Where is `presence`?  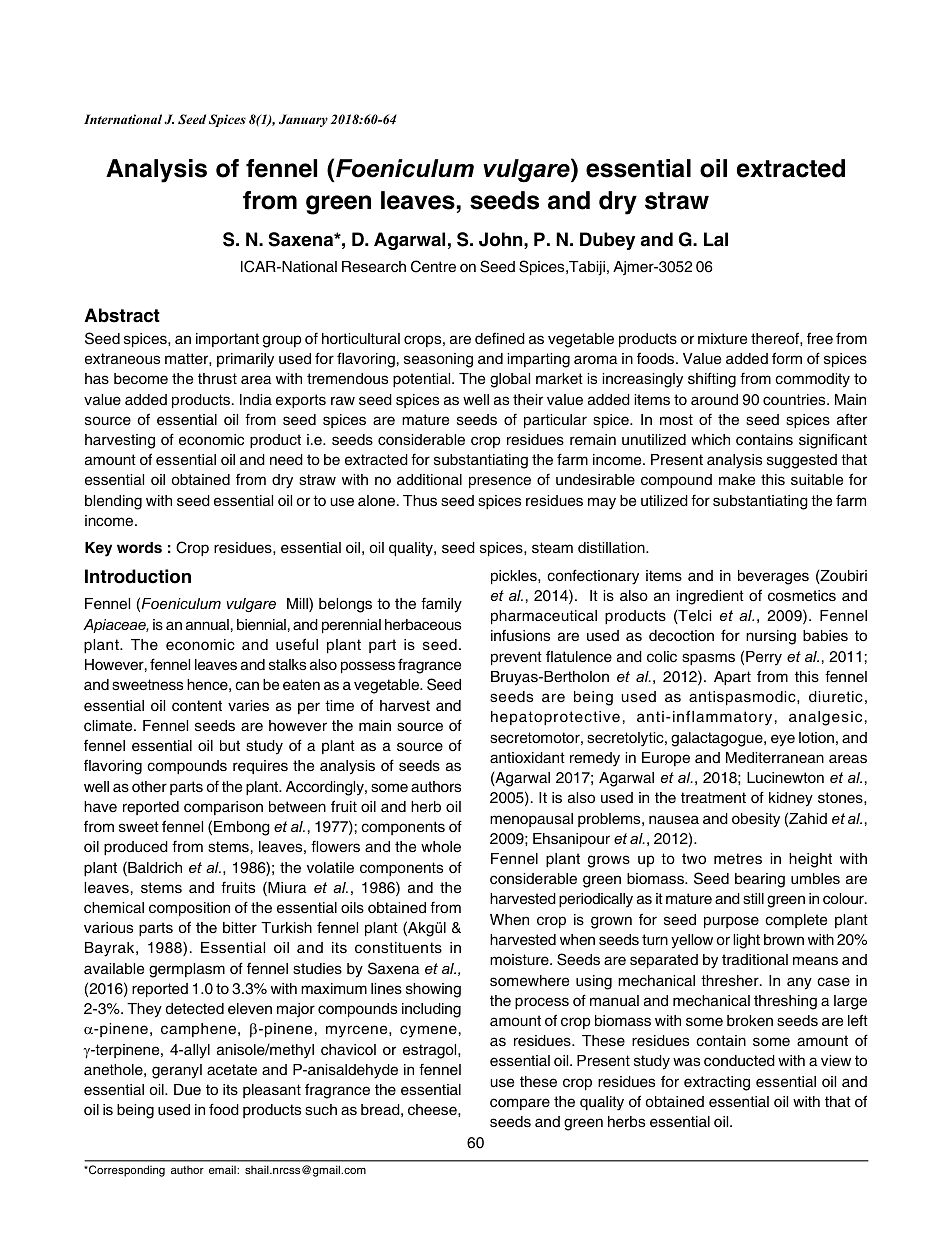
presence is located at coordinates (500, 482).
